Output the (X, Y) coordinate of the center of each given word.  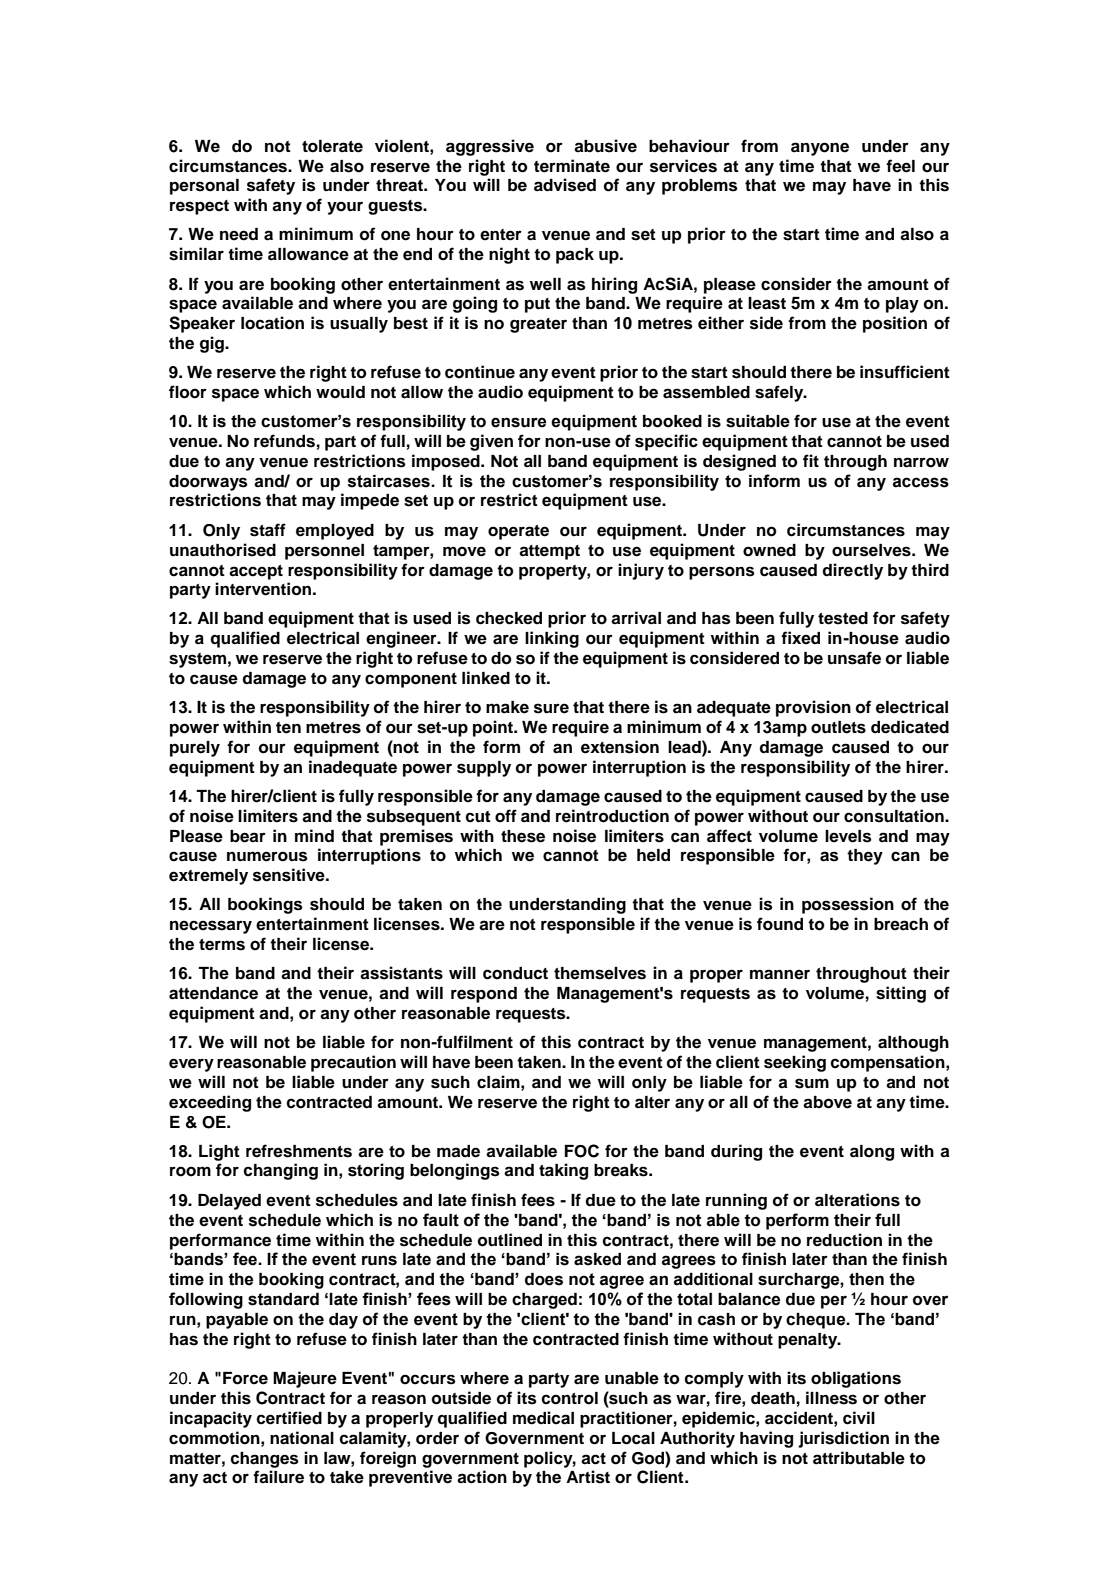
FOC (582, 1151)
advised (565, 185)
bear (248, 836)
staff (268, 530)
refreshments (299, 1151)
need (239, 234)
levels (848, 836)
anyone (820, 149)
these (523, 836)
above (827, 1102)
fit (811, 460)
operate (518, 532)
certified (289, 1418)
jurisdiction (843, 1439)
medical (543, 1418)
